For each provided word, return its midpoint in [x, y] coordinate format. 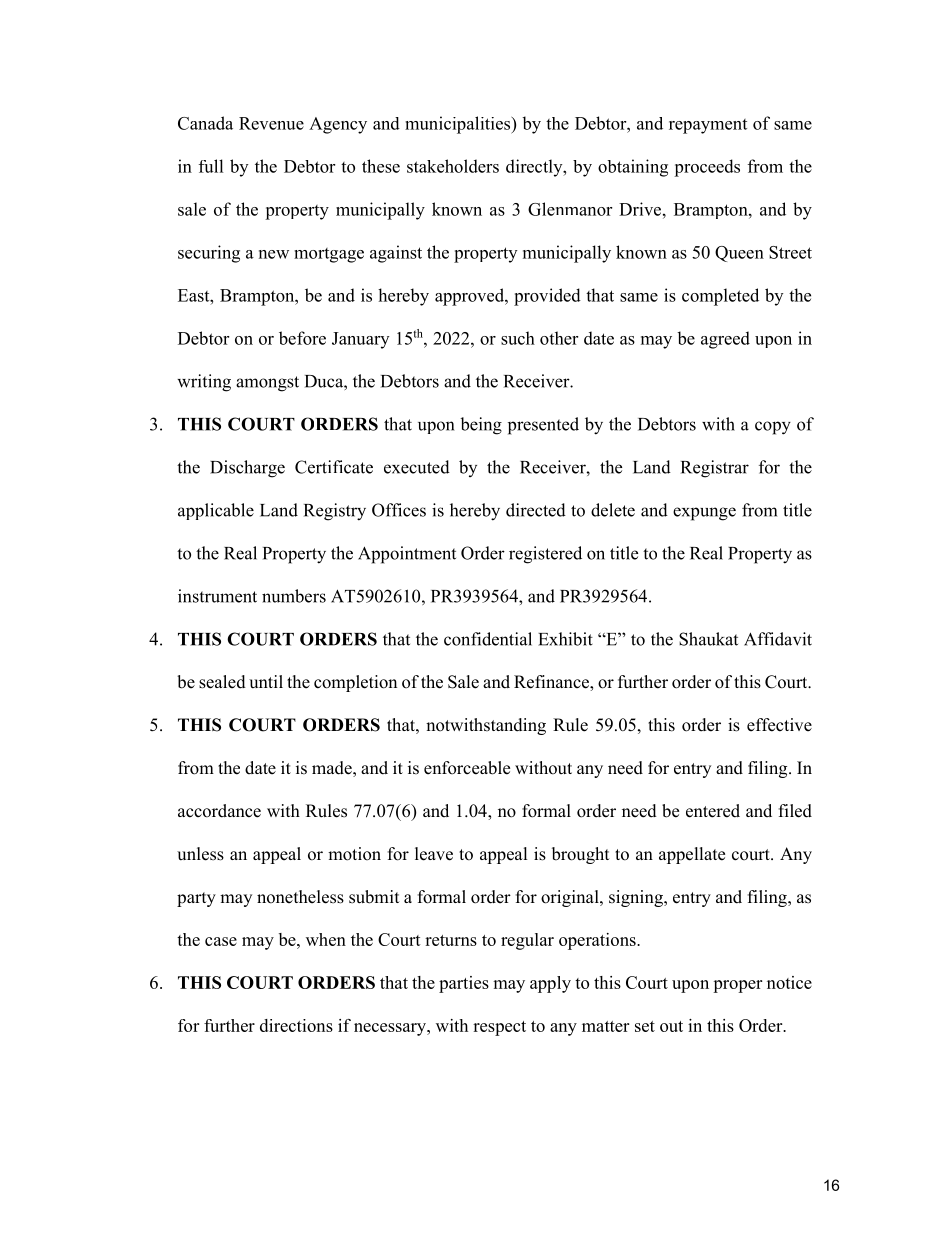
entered [713, 811]
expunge [704, 514]
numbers [294, 596]
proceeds [707, 168]
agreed [725, 340]
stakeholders [453, 166]
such [518, 338]
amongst [267, 384]
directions [296, 1025]
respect [499, 1028]
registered [545, 555]
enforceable [467, 768]
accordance [219, 811]
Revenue [271, 123]
